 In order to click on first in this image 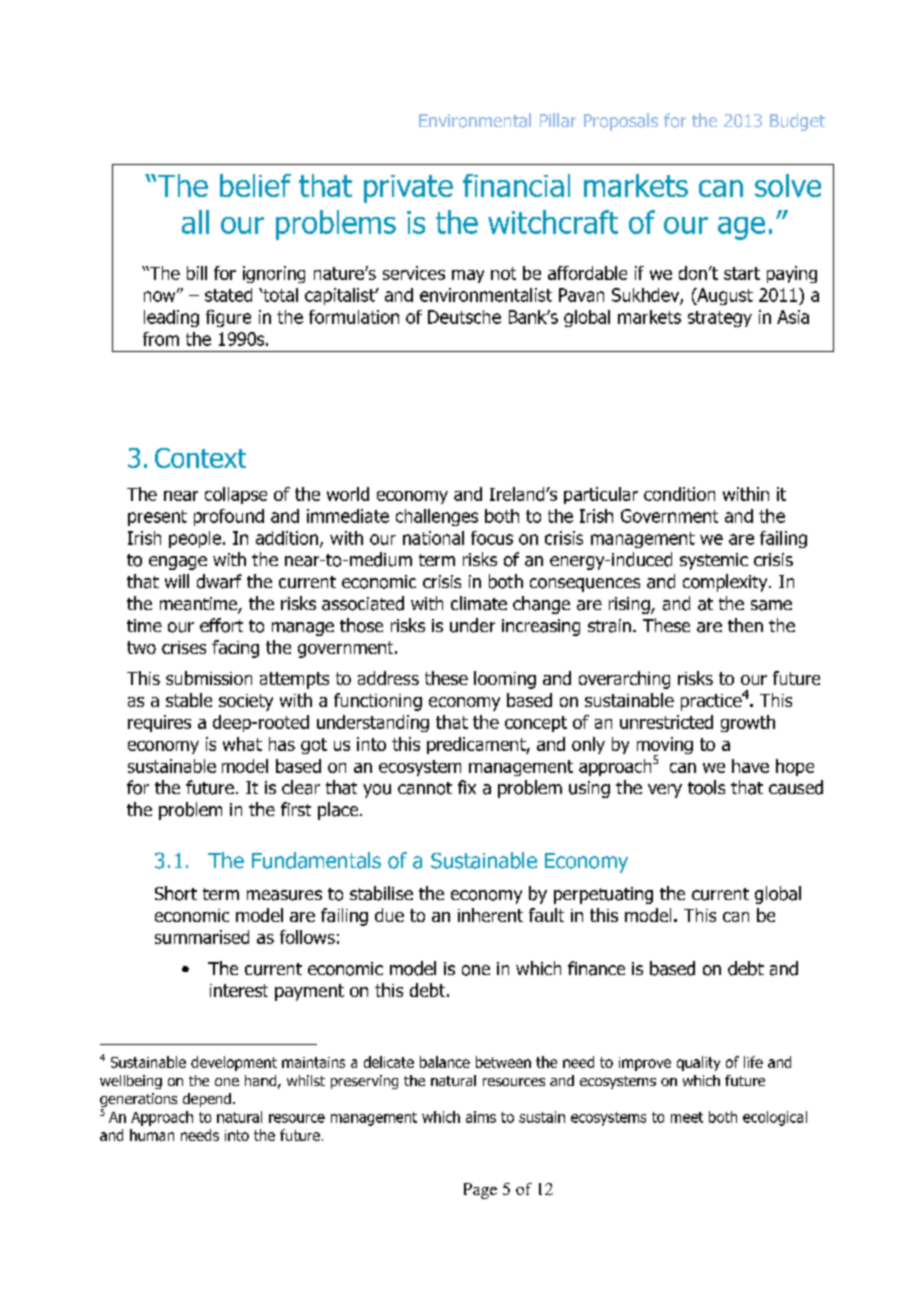, I will do `click(296, 809)`.
